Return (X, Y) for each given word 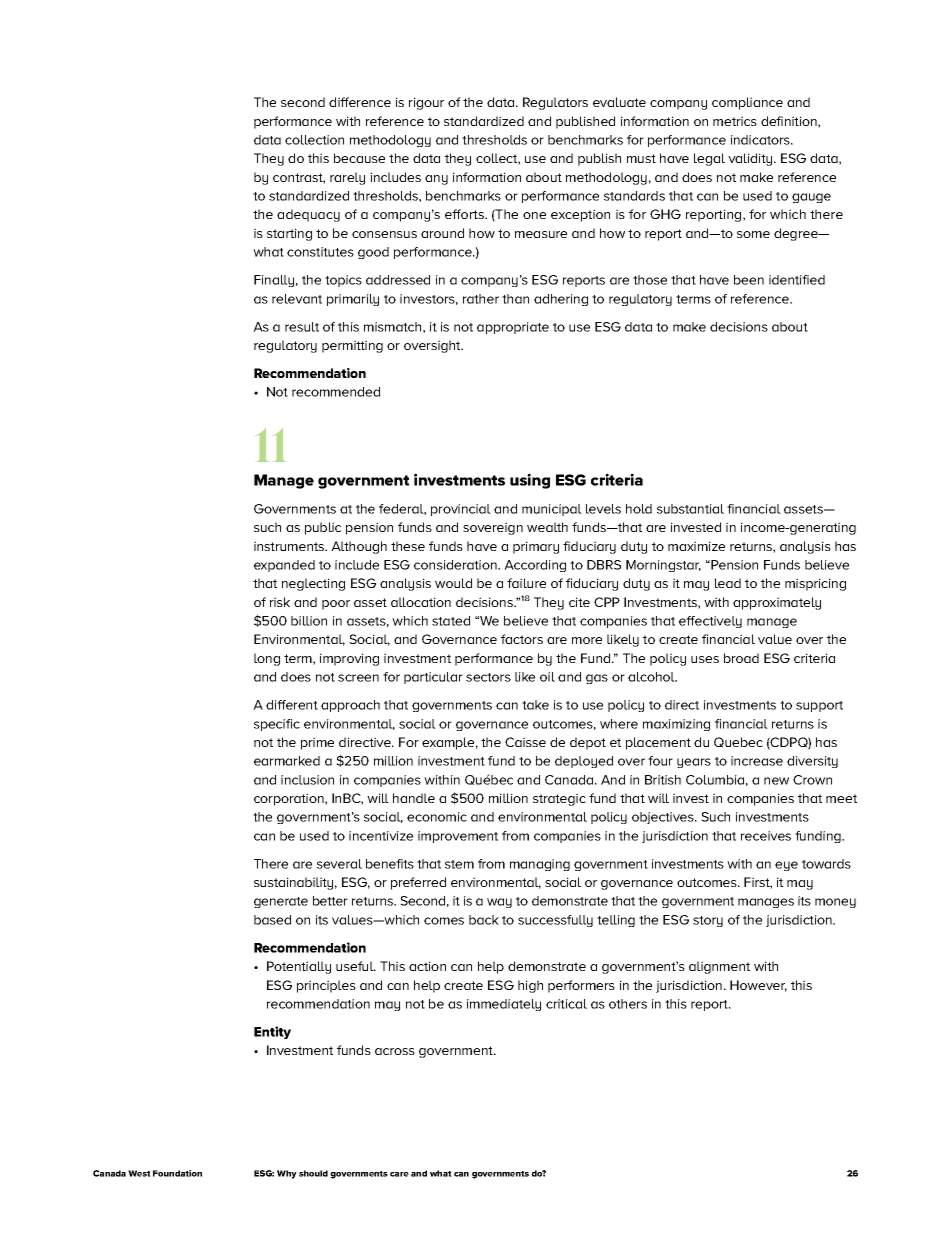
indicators (761, 140)
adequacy (308, 215)
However (758, 986)
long (267, 659)
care (399, 1174)
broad (741, 658)
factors (522, 639)
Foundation (177, 1173)
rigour (426, 103)
